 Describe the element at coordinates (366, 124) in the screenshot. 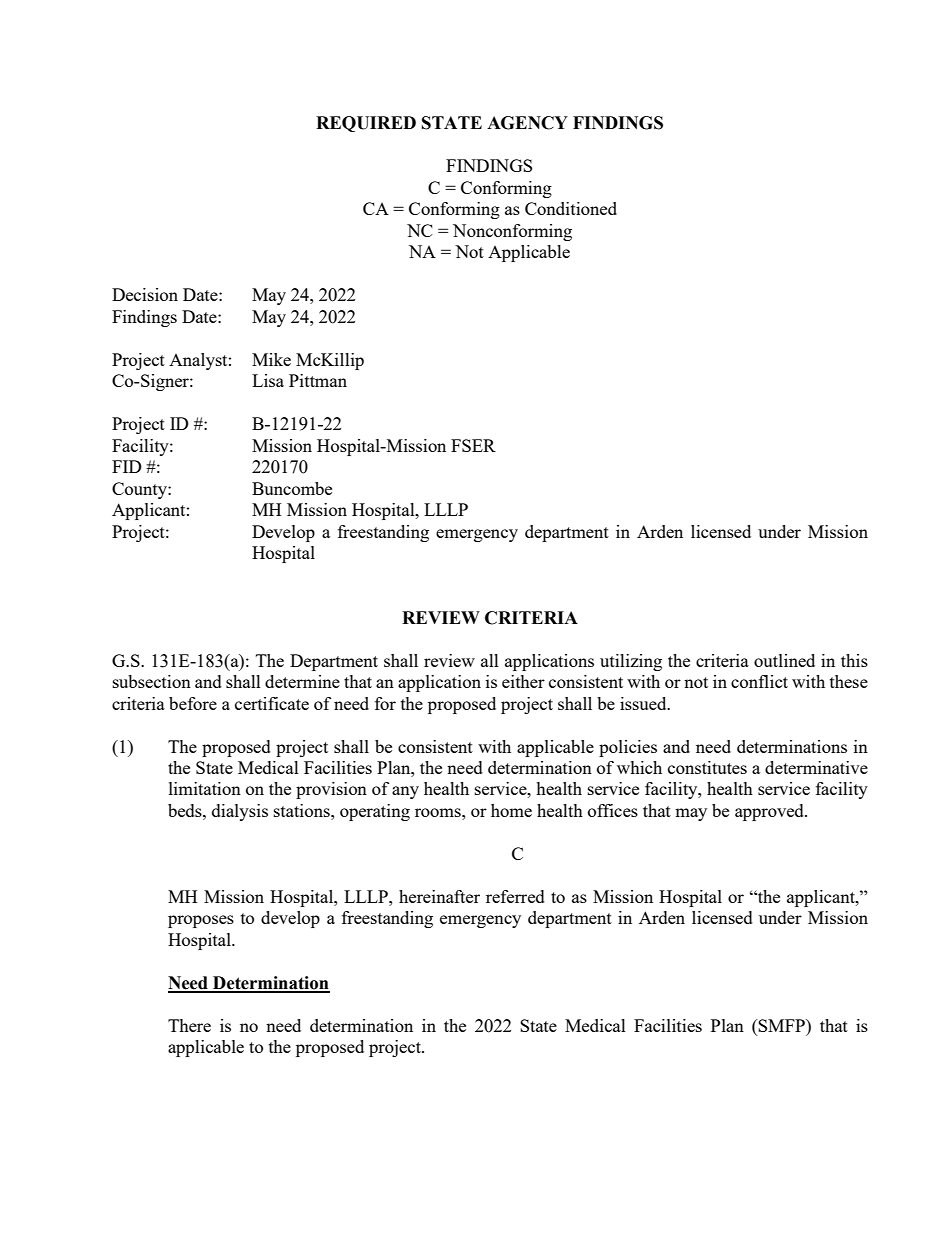

I see `REQUIRED` at that location.
